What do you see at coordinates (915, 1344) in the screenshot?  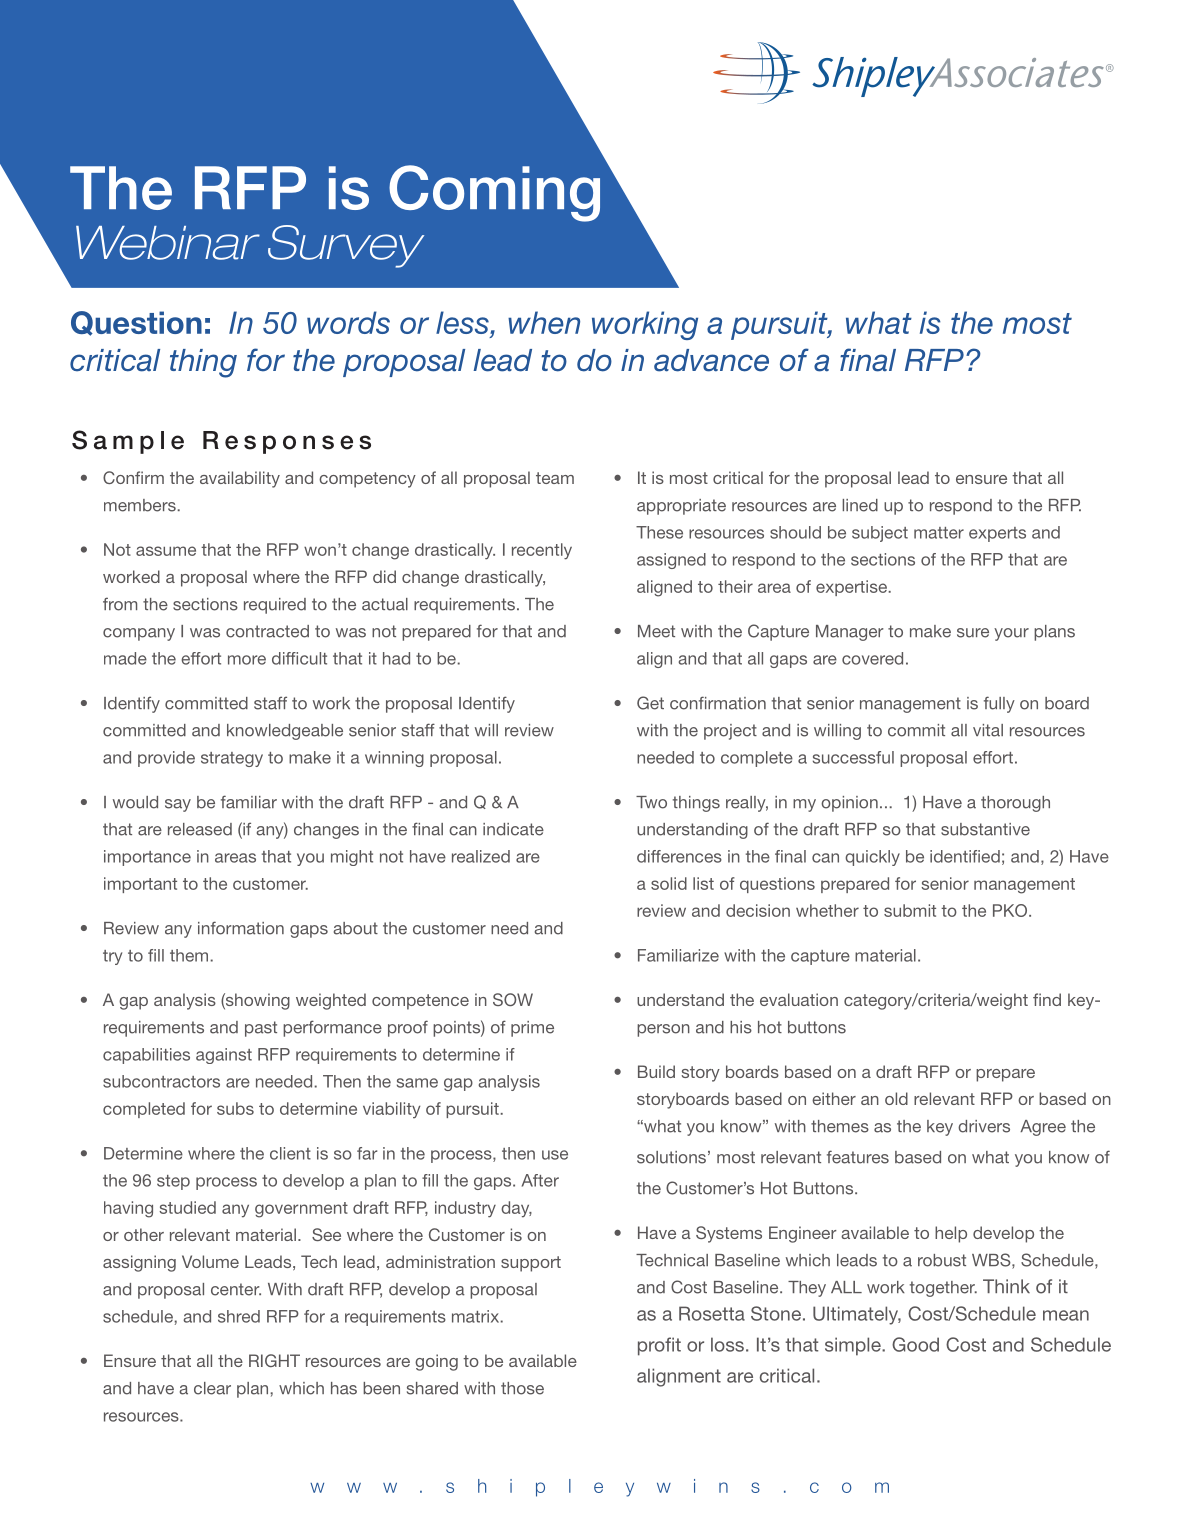 I see `Good` at bounding box center [915, 1344].
